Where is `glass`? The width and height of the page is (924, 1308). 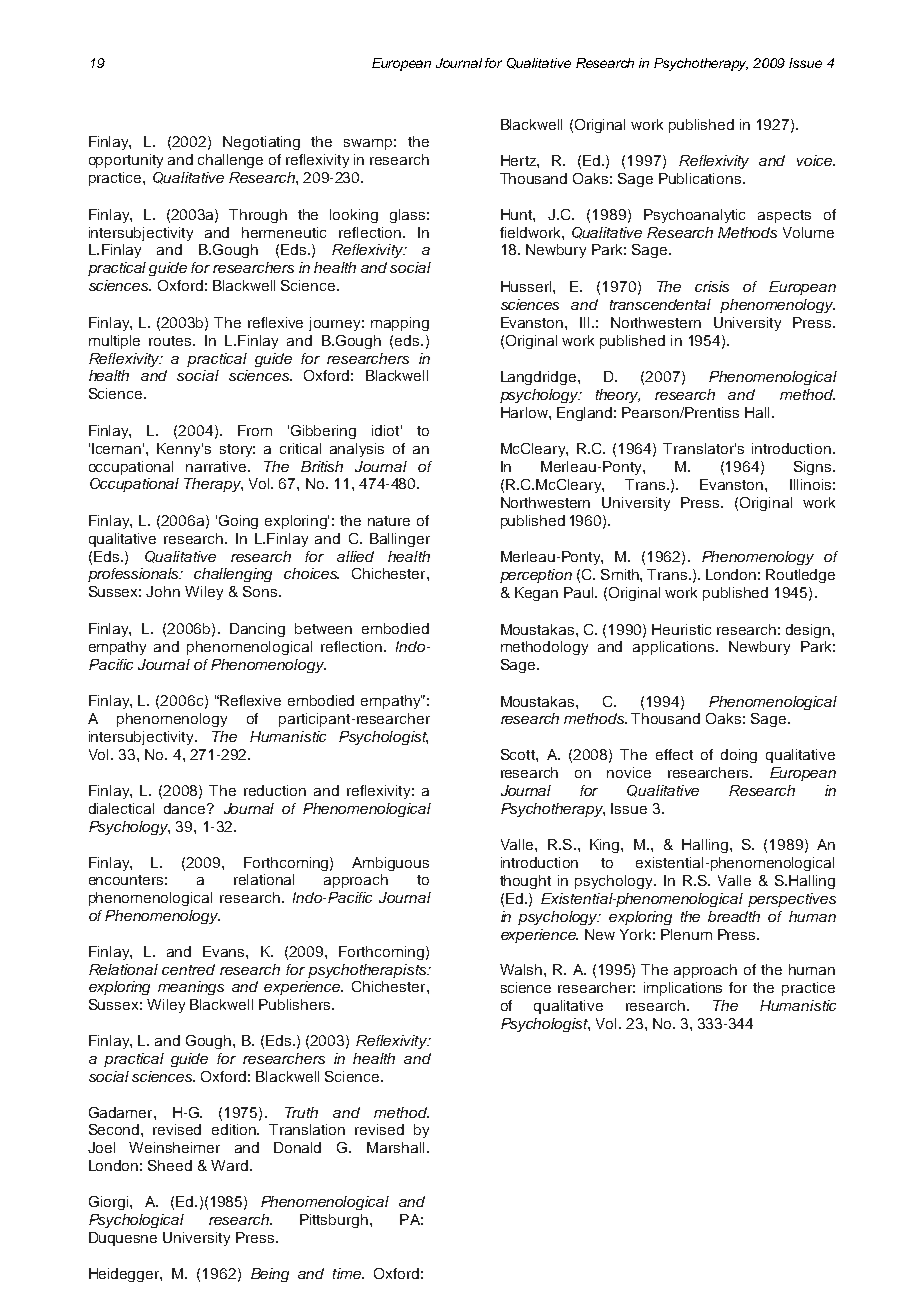
glass is located at coordinates (407, 216).
